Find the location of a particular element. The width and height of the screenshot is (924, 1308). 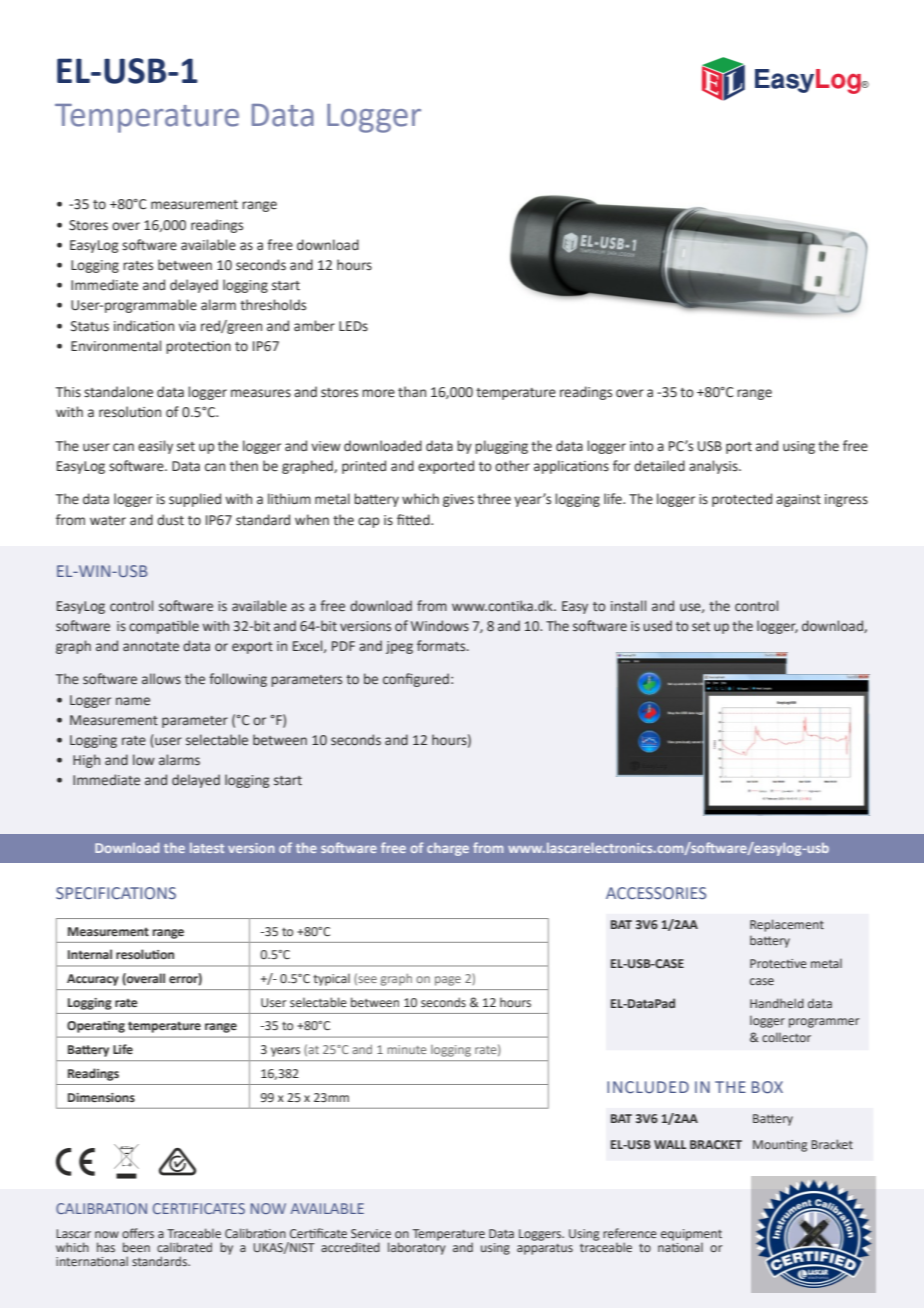

into is located at coordinates (642, 446).
